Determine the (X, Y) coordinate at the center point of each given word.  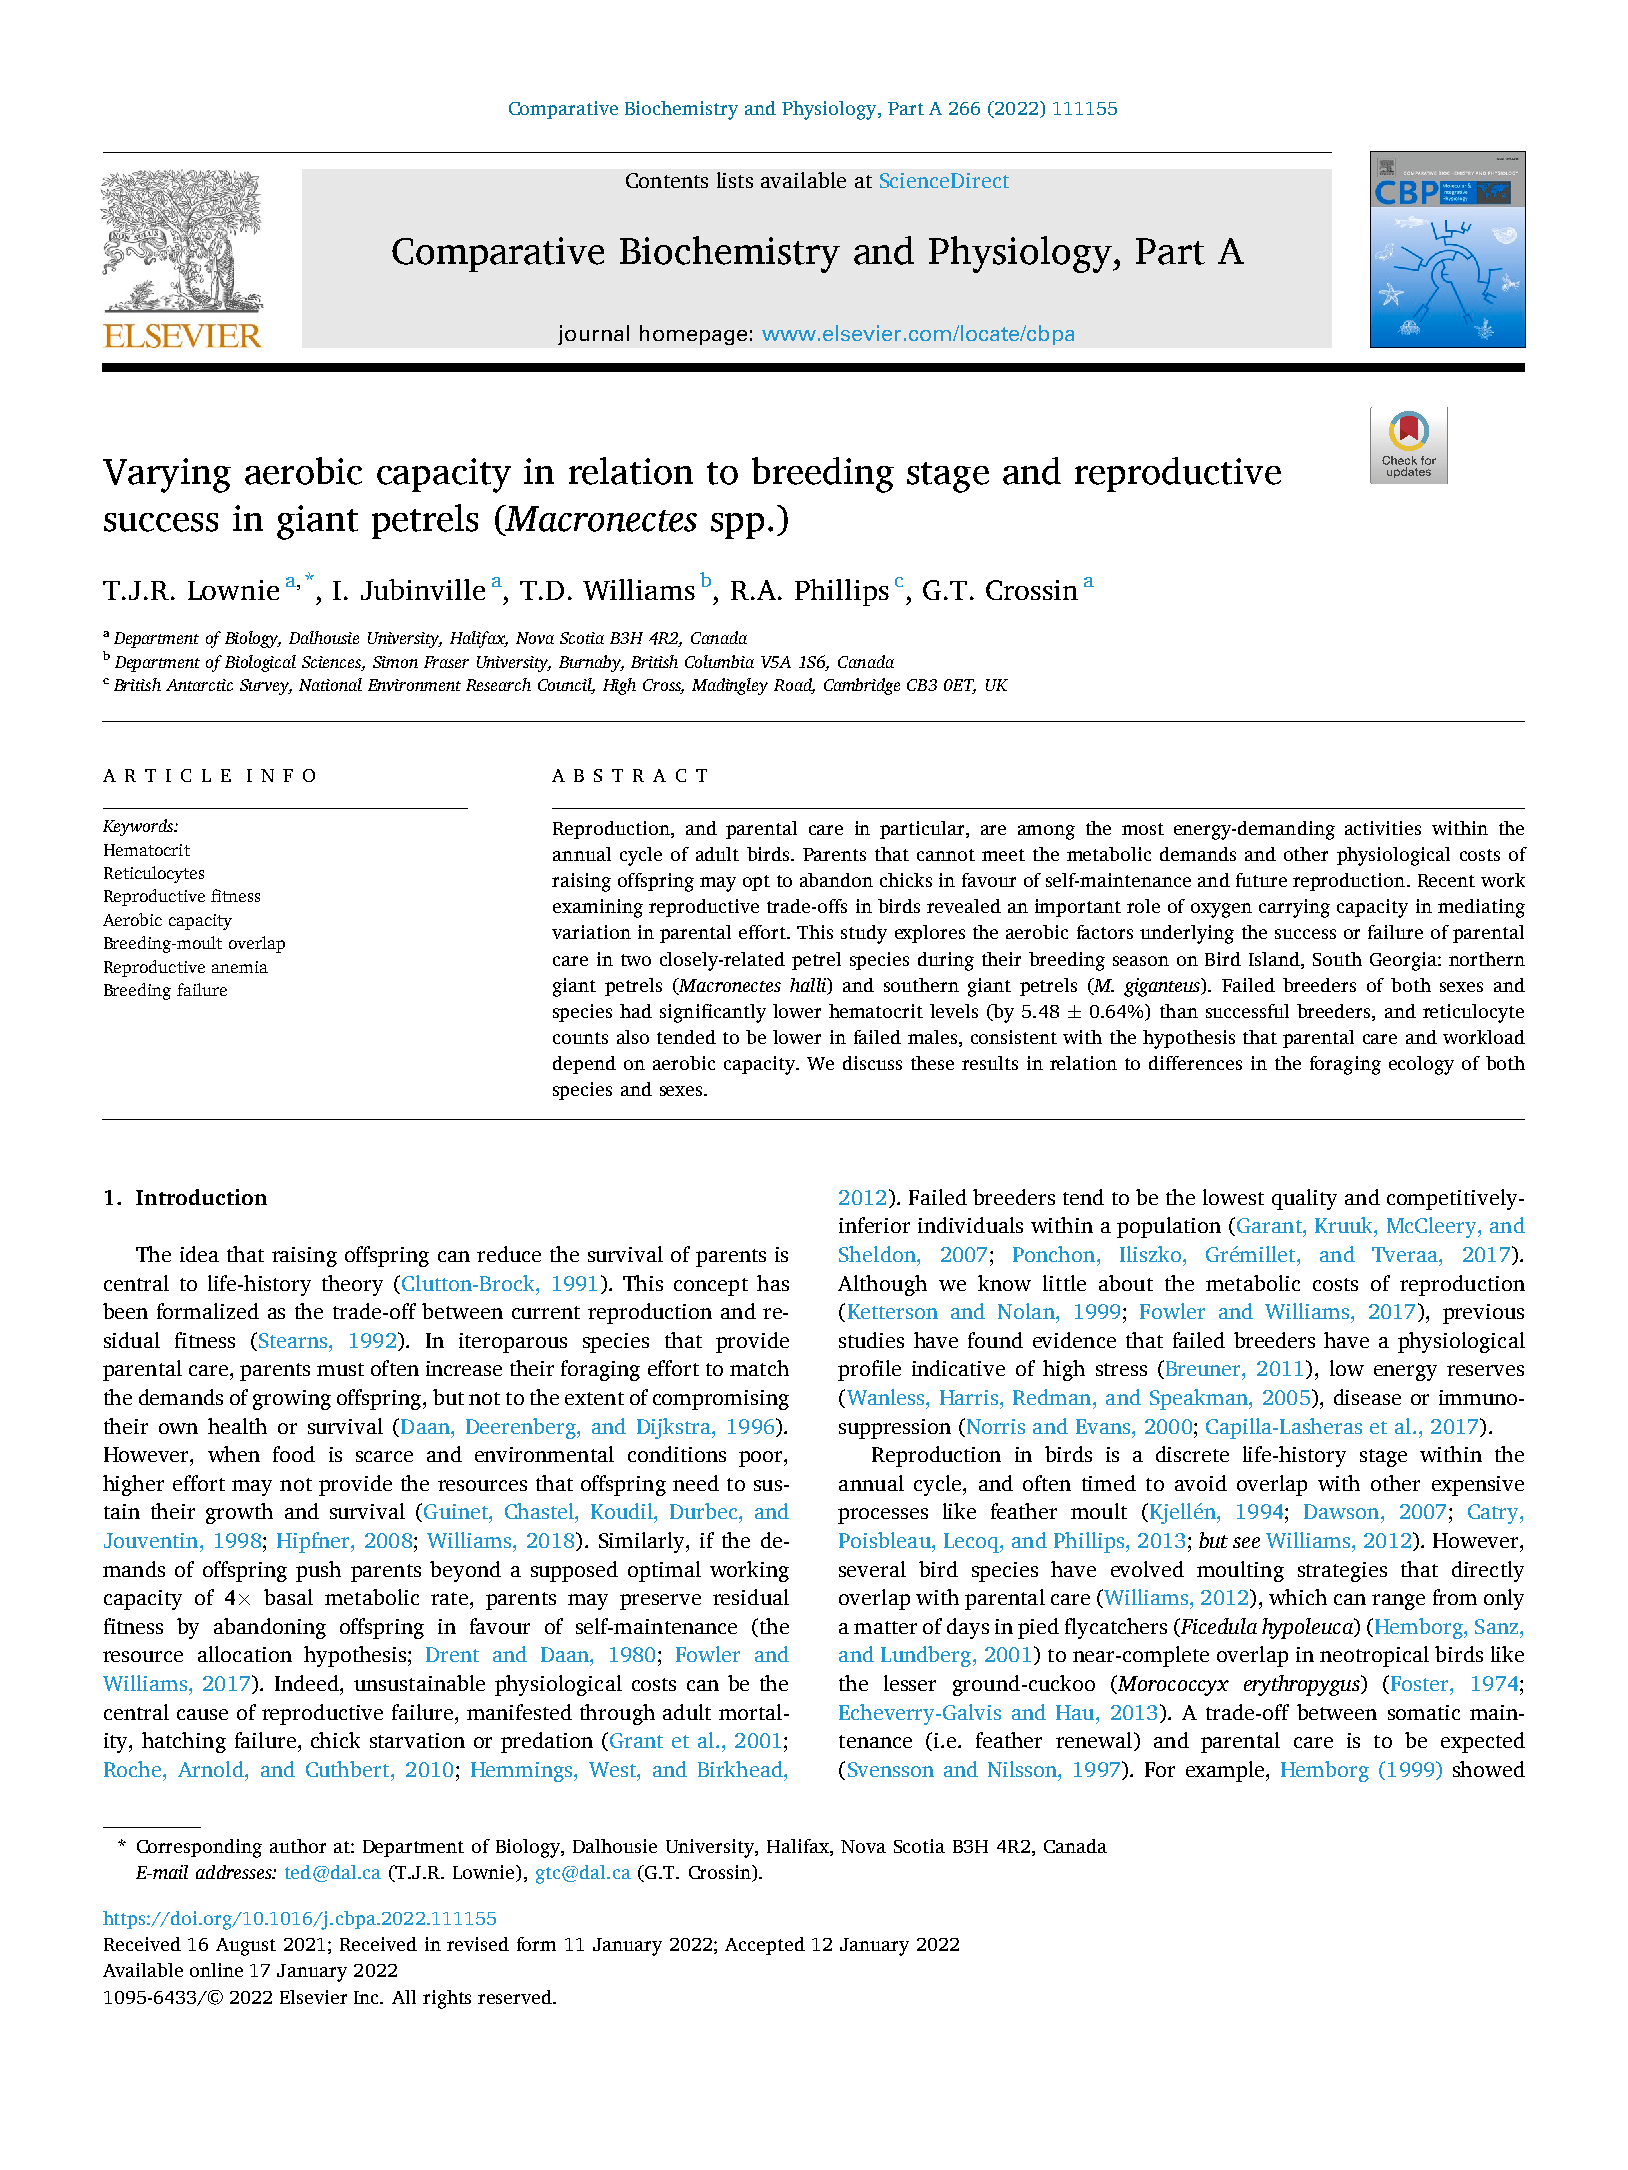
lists (735, 180)
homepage (693, 335)
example (1226, 1771)
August (246, 1947)
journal (593, 335)
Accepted (765, 1946)
